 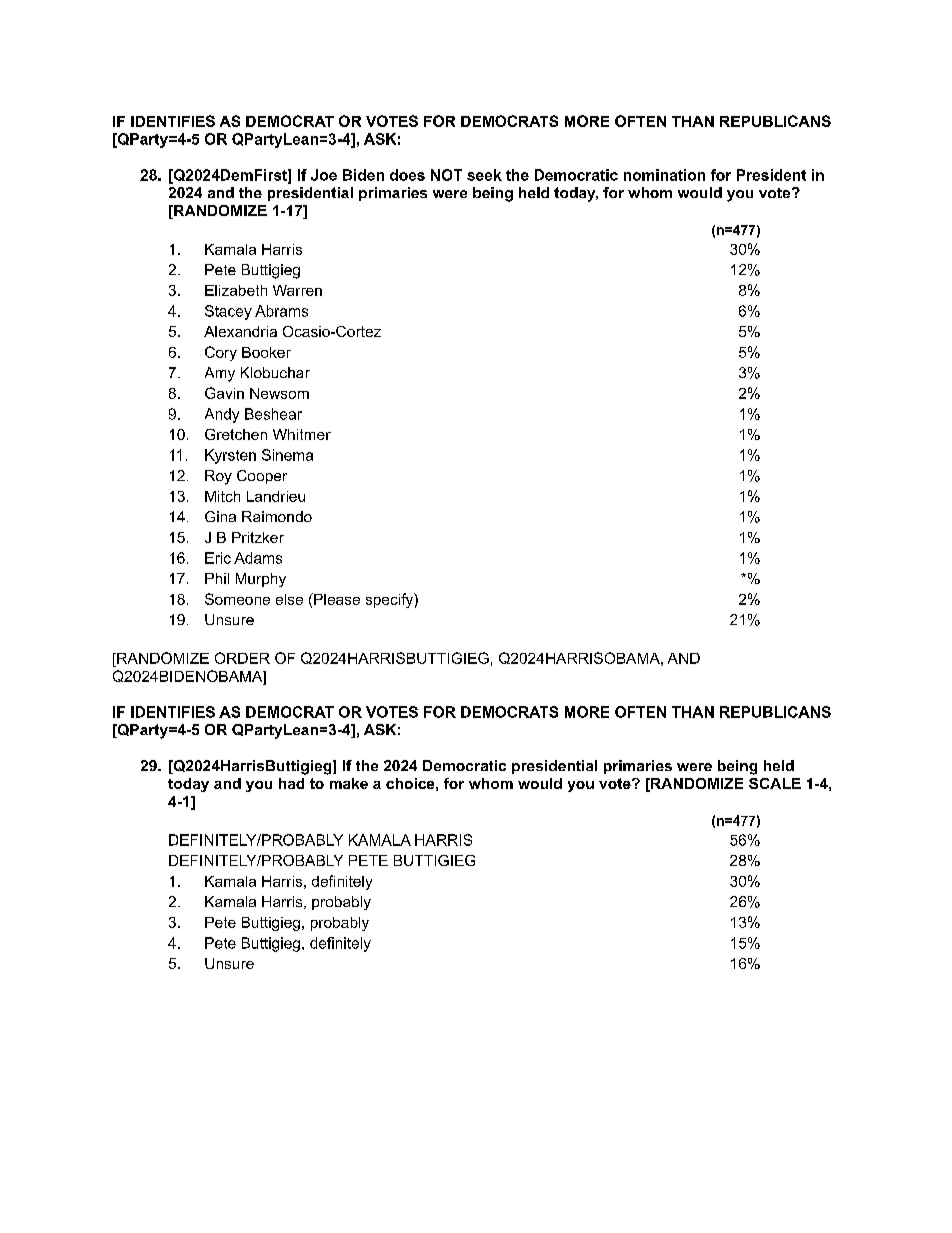 I want to click on Murphy, so click(x=261, y=580).
